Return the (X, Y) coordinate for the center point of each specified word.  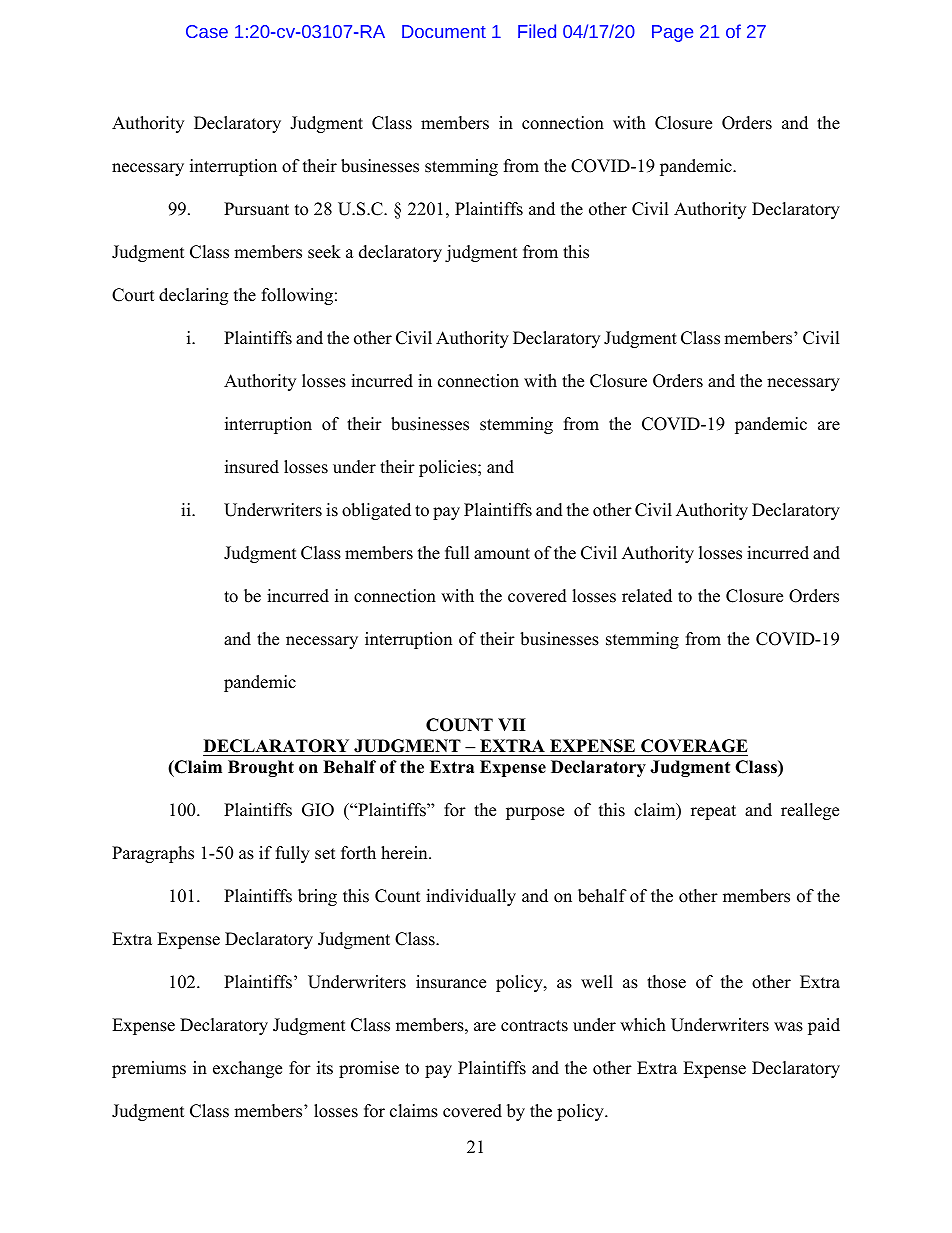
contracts (534, 1026)
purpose (535, 813)
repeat (713, 812)
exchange (247, 1069)
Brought (261, 768)
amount (502, 554)
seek (324, 252)
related (647, 596)
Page (672, 33)
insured (252, 467)
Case (207, 31)
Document (444, 31)
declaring (193, 296)
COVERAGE (694, 746)
